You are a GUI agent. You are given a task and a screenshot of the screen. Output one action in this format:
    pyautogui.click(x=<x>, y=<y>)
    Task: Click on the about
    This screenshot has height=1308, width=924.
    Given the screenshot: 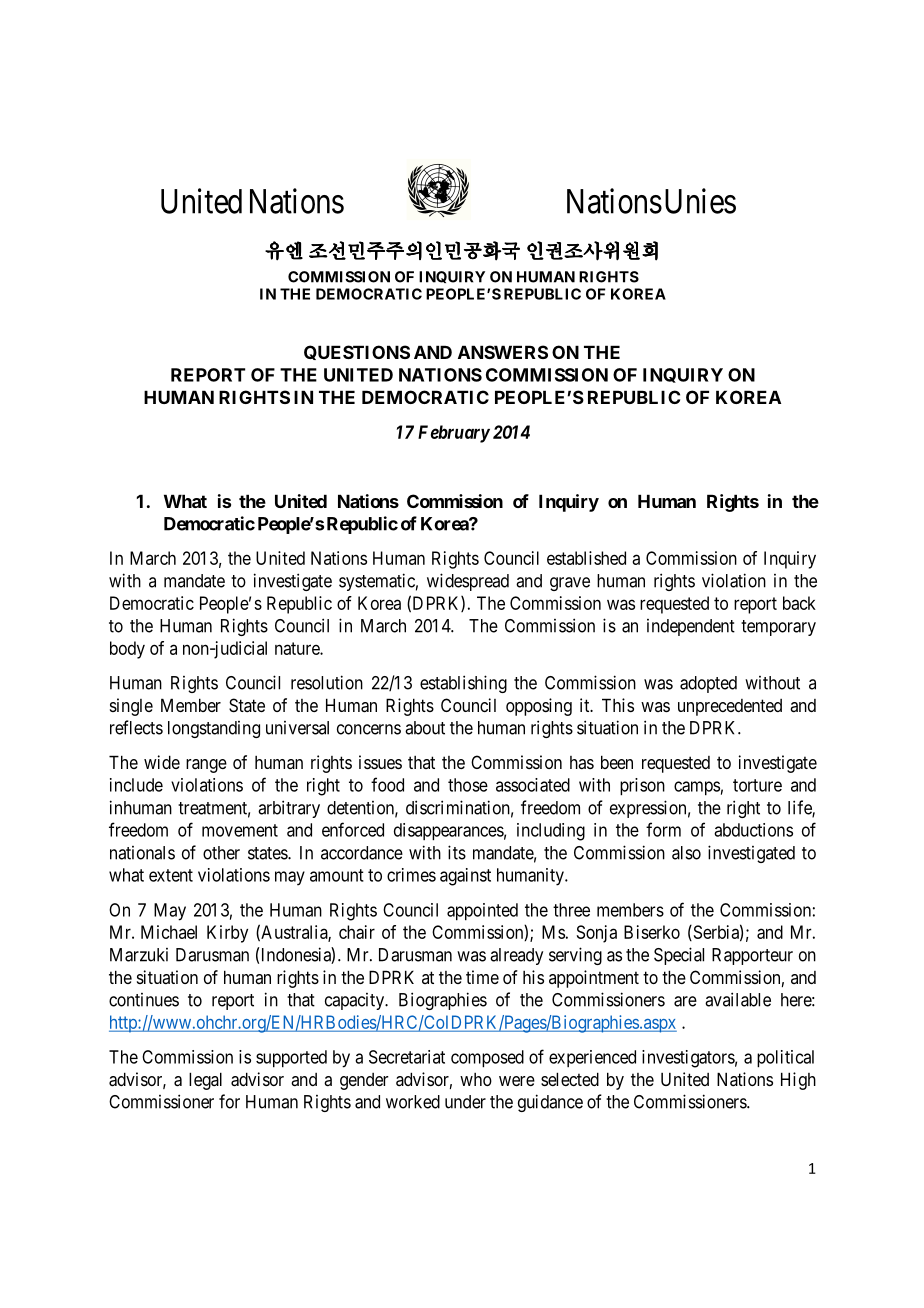 What is the action you would take?
    pyautogui.click(x=425, y=728)
